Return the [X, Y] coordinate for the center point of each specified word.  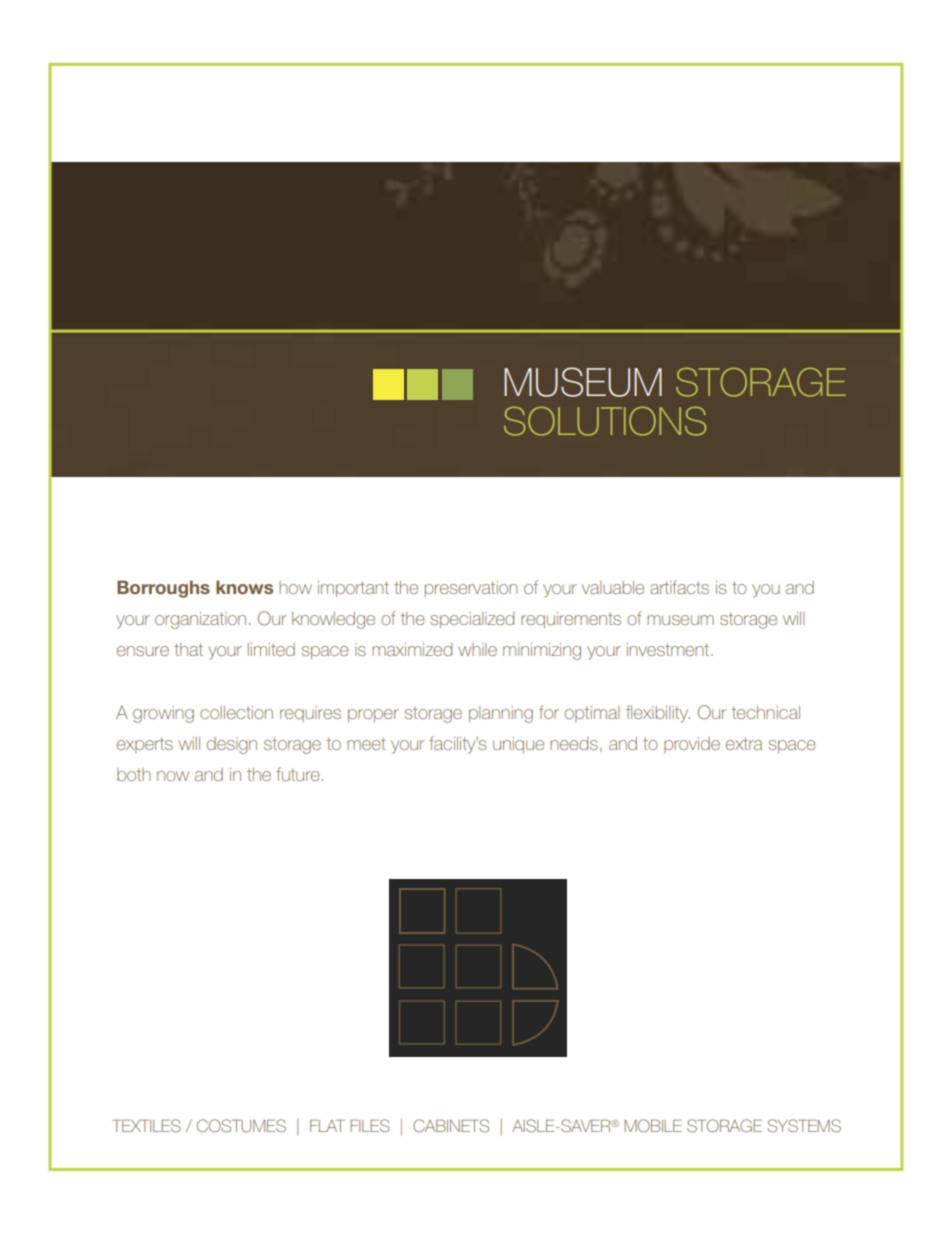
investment [669, 649]
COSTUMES [241, 1126]
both [134, 774]
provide [692, 745]
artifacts [679, 587]
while [477, 649]
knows [244, 587]
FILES [370, 1125]
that [188, 649]
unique [518, 745]
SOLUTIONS [605, 421]
